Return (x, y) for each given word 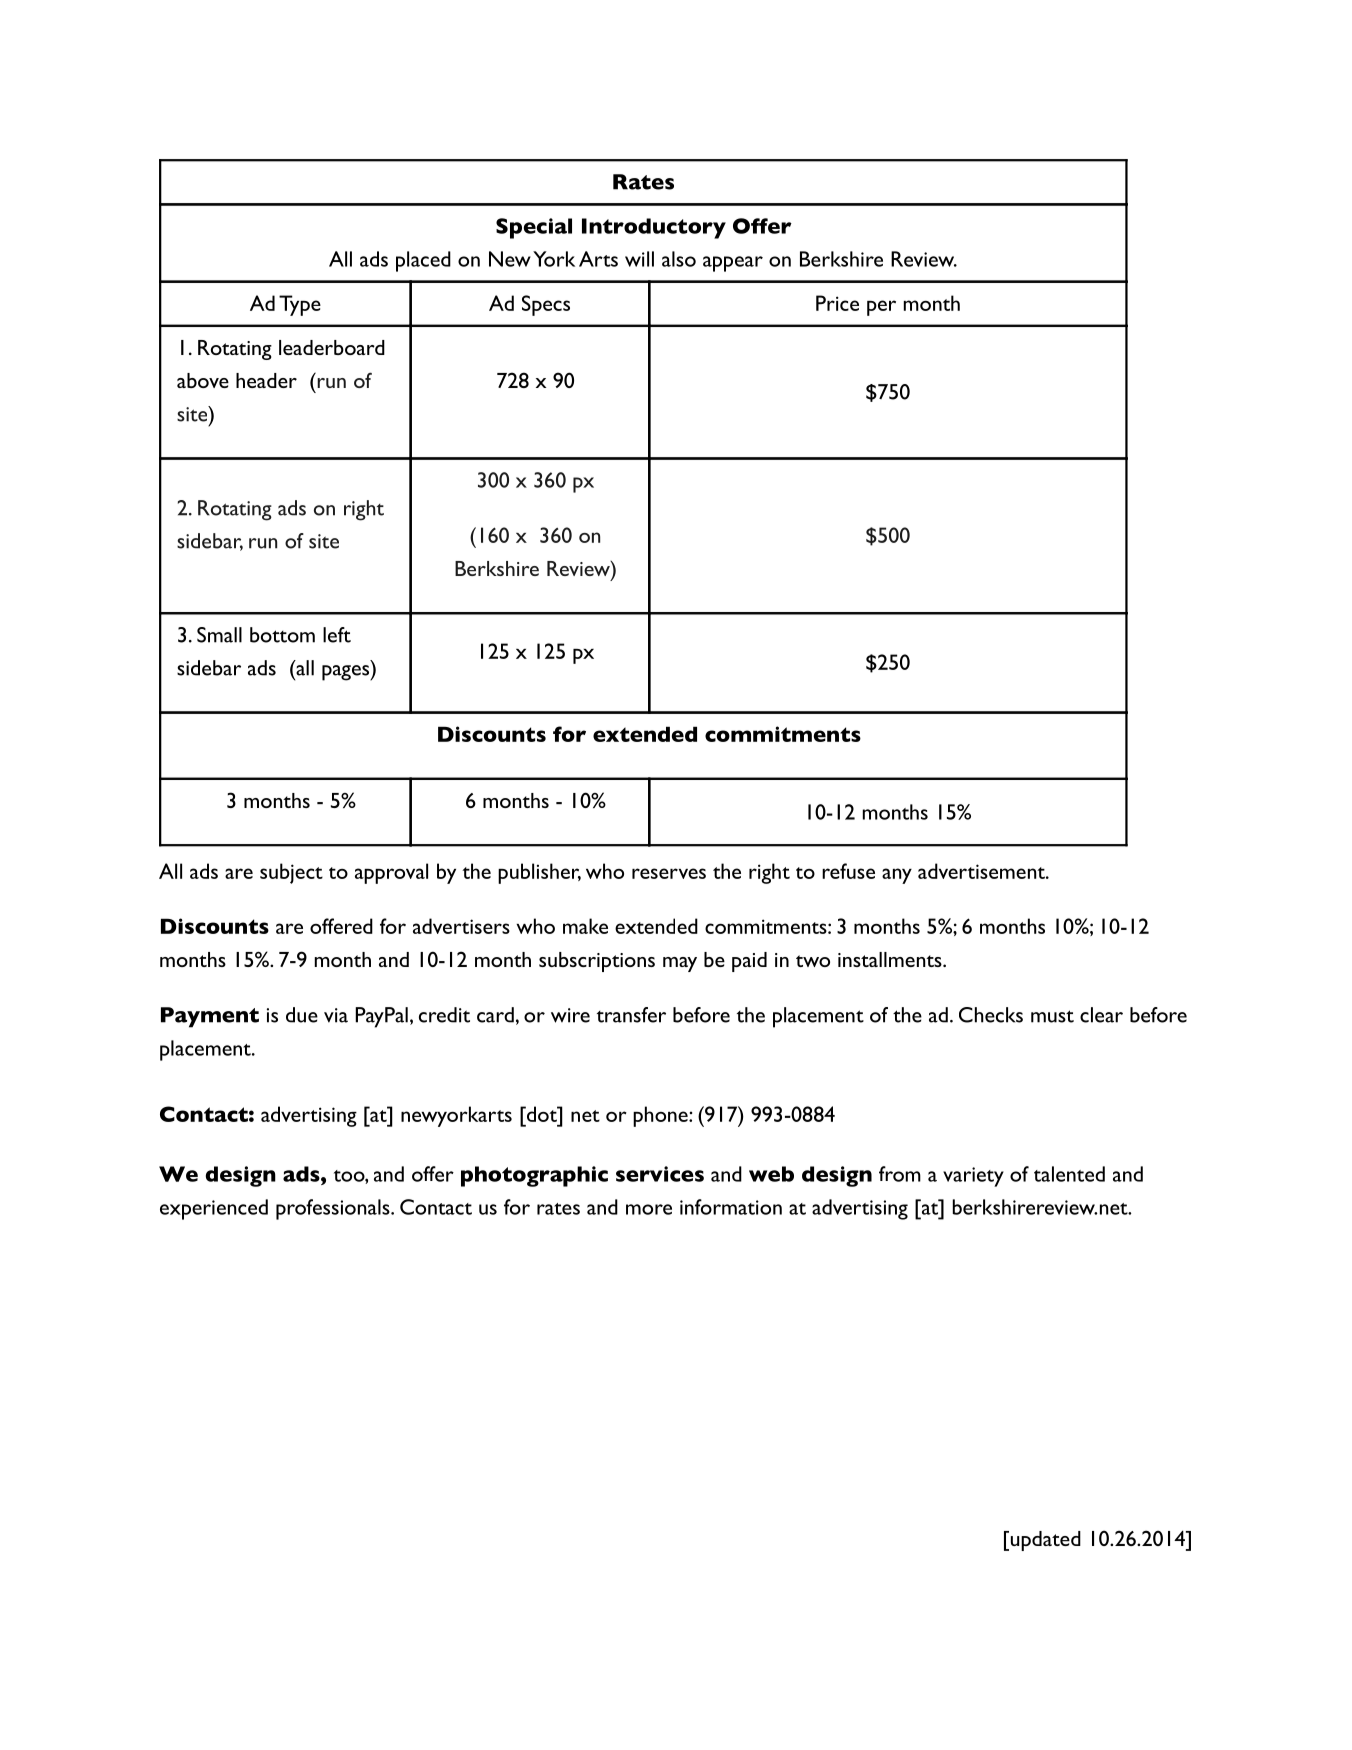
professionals (334, 1209)
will (639, 259)
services (660, 1174)
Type (300, 305)
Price (837, 303)
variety (973, 1177)
